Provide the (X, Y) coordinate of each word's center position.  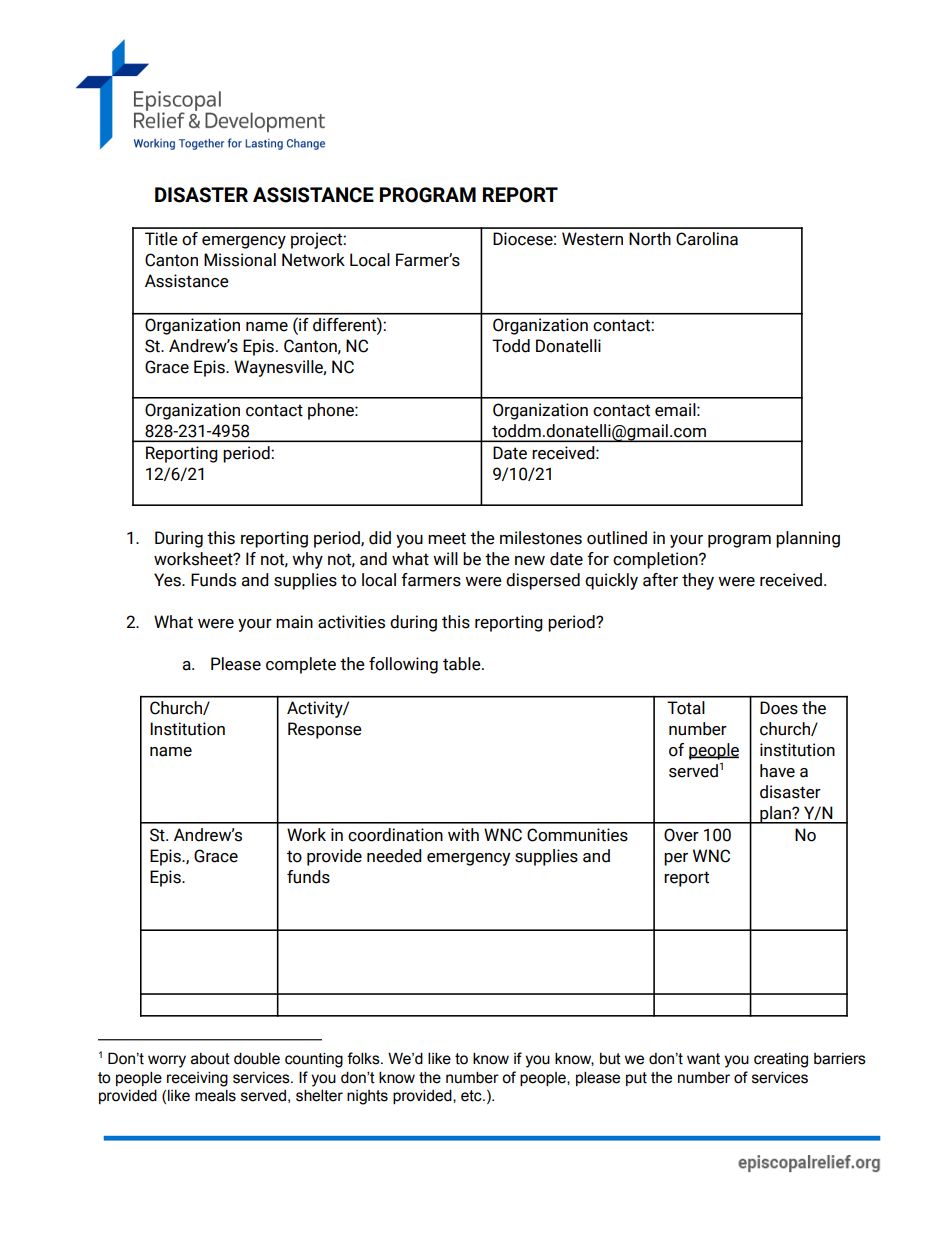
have (777, 771)
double (257, 1058)
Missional (240, 260)
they (698, 581)
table (463, 664)
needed (394, 856)
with (463, 835)
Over (681, 835)
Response (325, 730)
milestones (541, 538)
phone (332, 411)
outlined (617, 538)
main (294, 622)
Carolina (707, 239)
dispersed (543, 581)
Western (592, 239)
